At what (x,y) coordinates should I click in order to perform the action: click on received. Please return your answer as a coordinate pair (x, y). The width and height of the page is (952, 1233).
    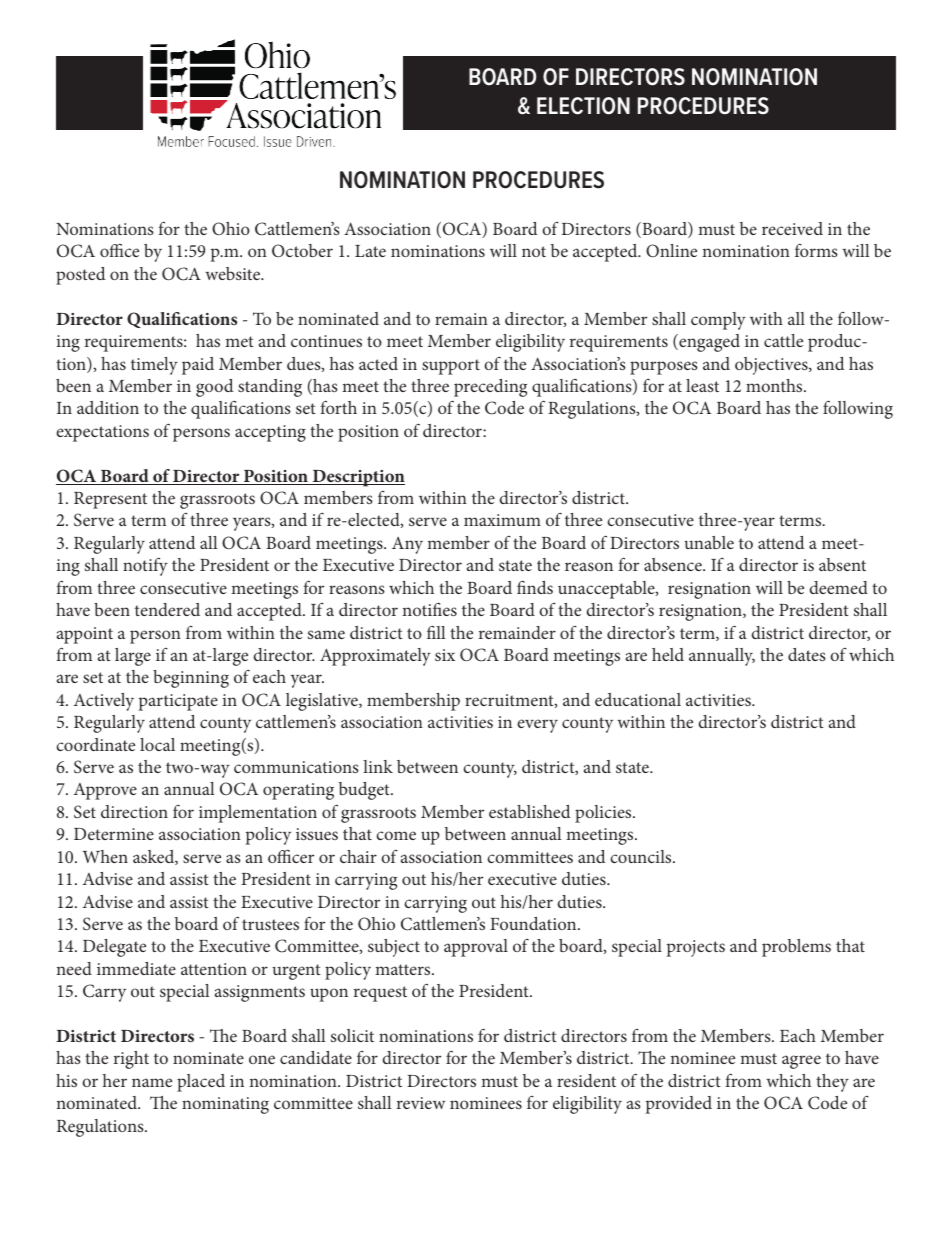
    Looking at the image, I should click on (792, 228).
